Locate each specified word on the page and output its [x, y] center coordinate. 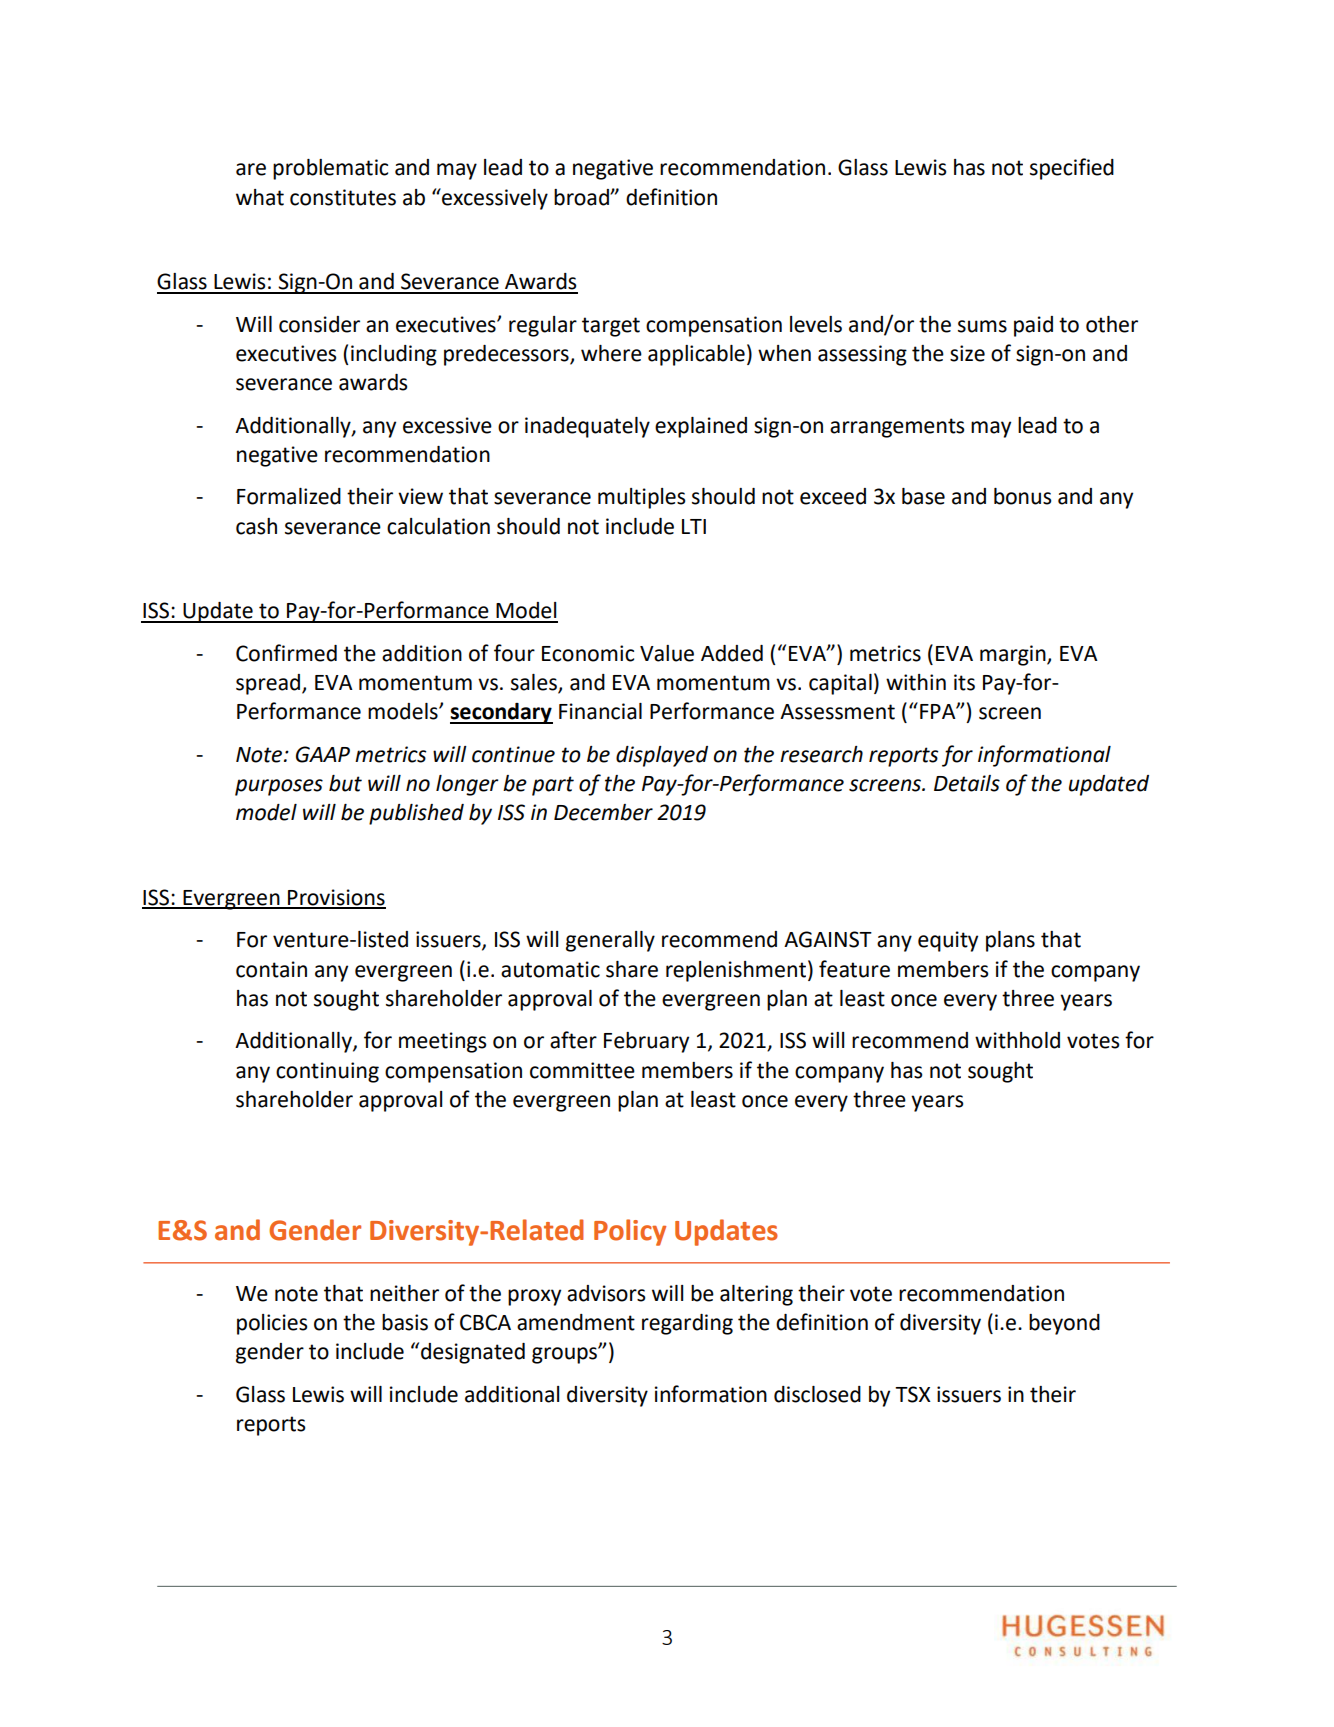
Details [967, 783]
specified [1072, 169]
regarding [687, 1324]
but [345, 783]
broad [582, 197]
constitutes [343, 197]
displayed [662, 756]
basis [405, 1322]
